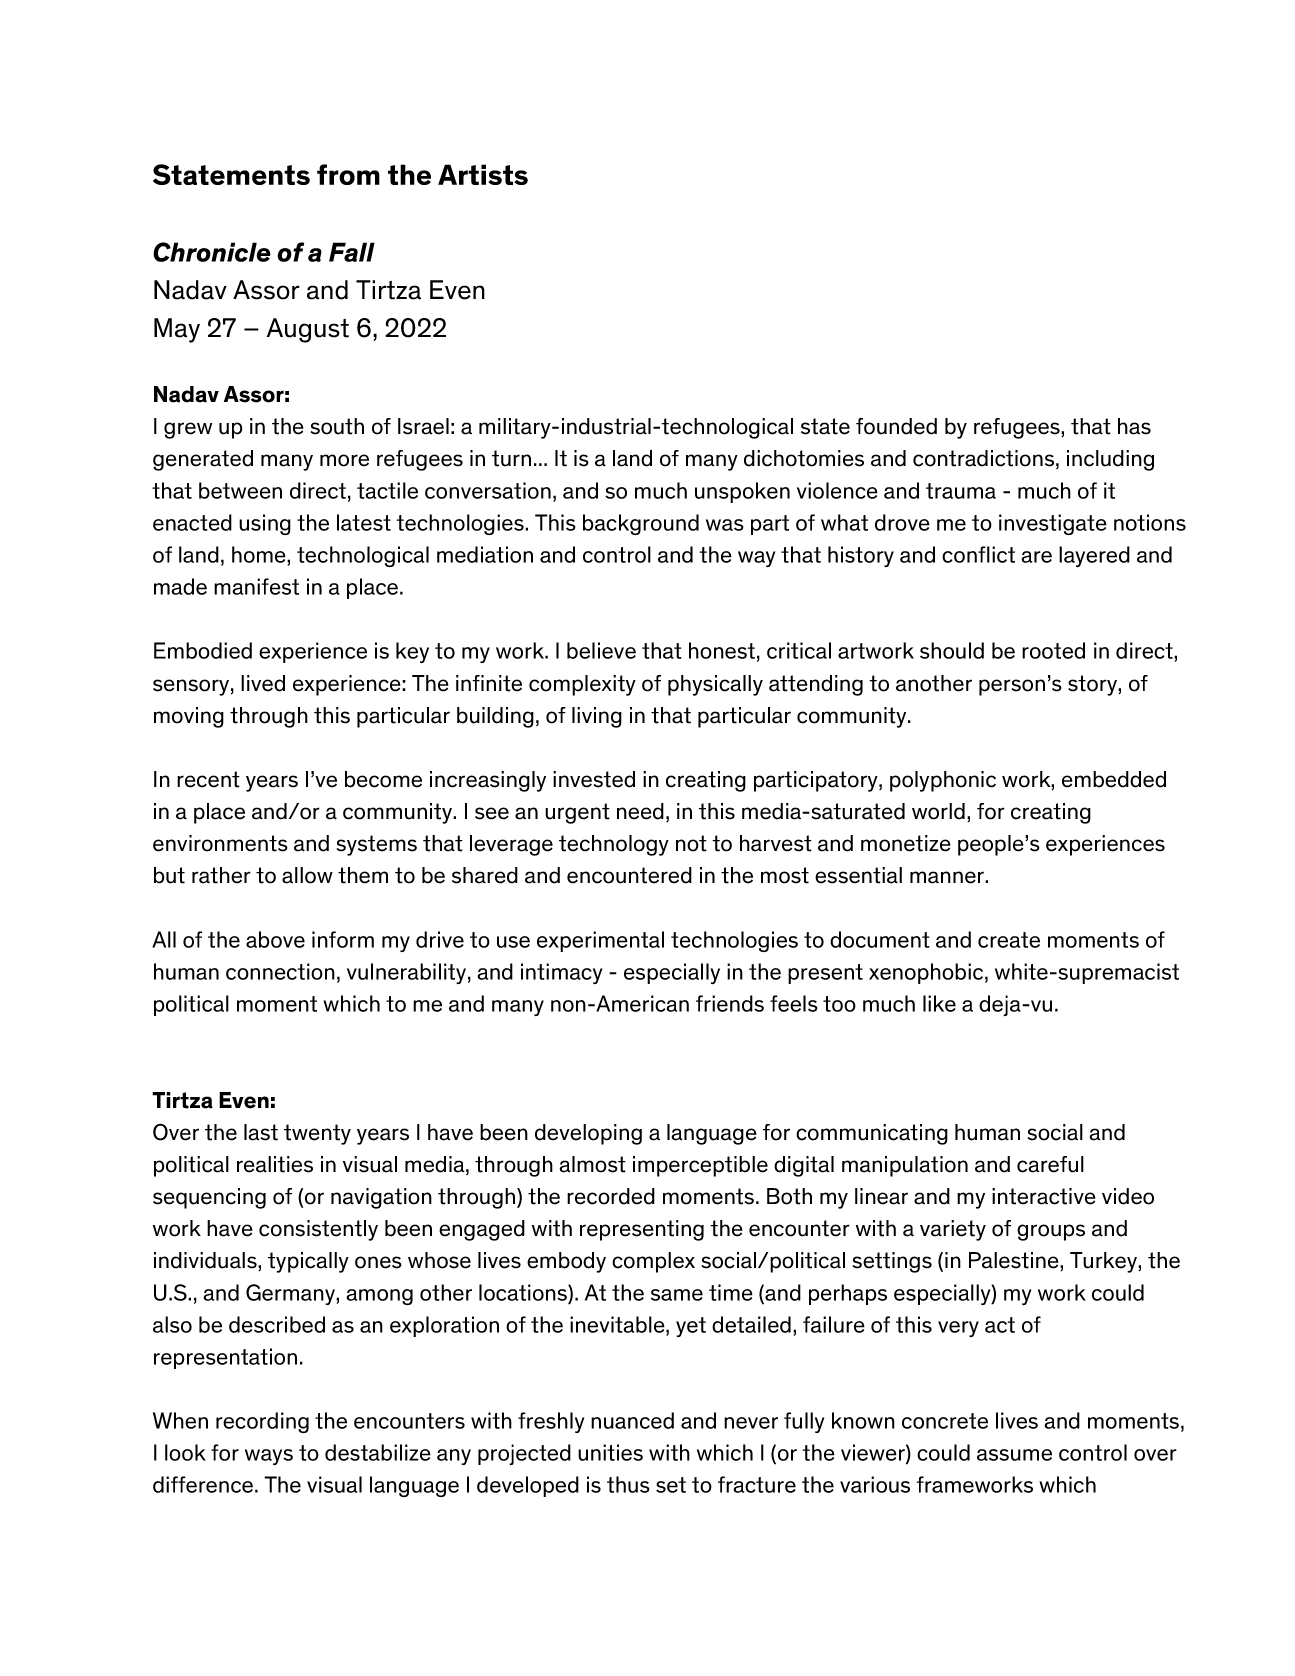  I want to click on from, so click(348, 174).
